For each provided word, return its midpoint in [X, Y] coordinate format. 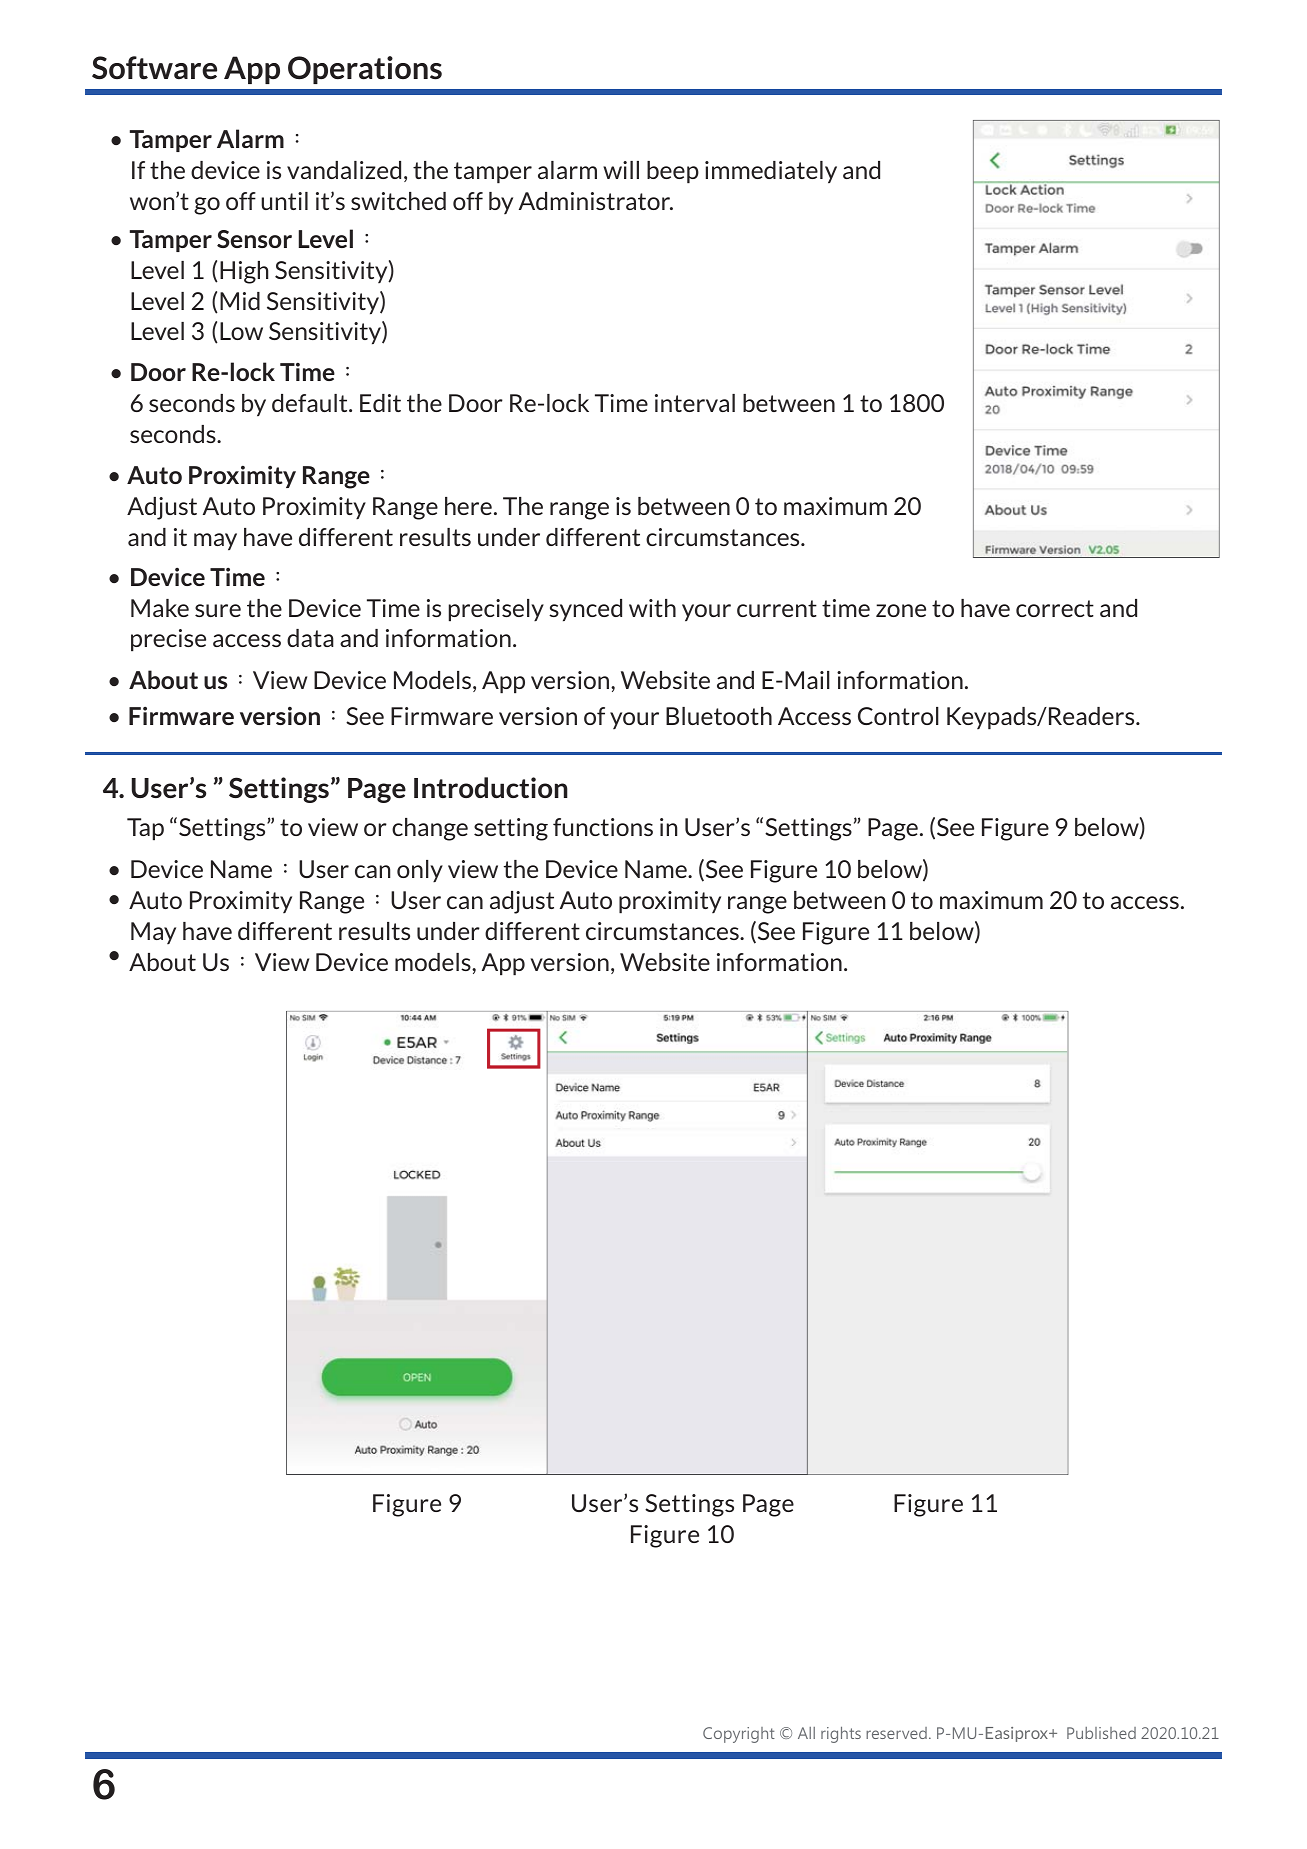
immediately [771, 172]
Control [898, 716]
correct [1055, 608]
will [621, 170]
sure [218, 610]
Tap [145, 829]
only [420, 871]
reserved [896, 1733]
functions [603, 827]
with [652, 608]
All [806, 1733]
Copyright [739, 1735]
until [284, 201]
